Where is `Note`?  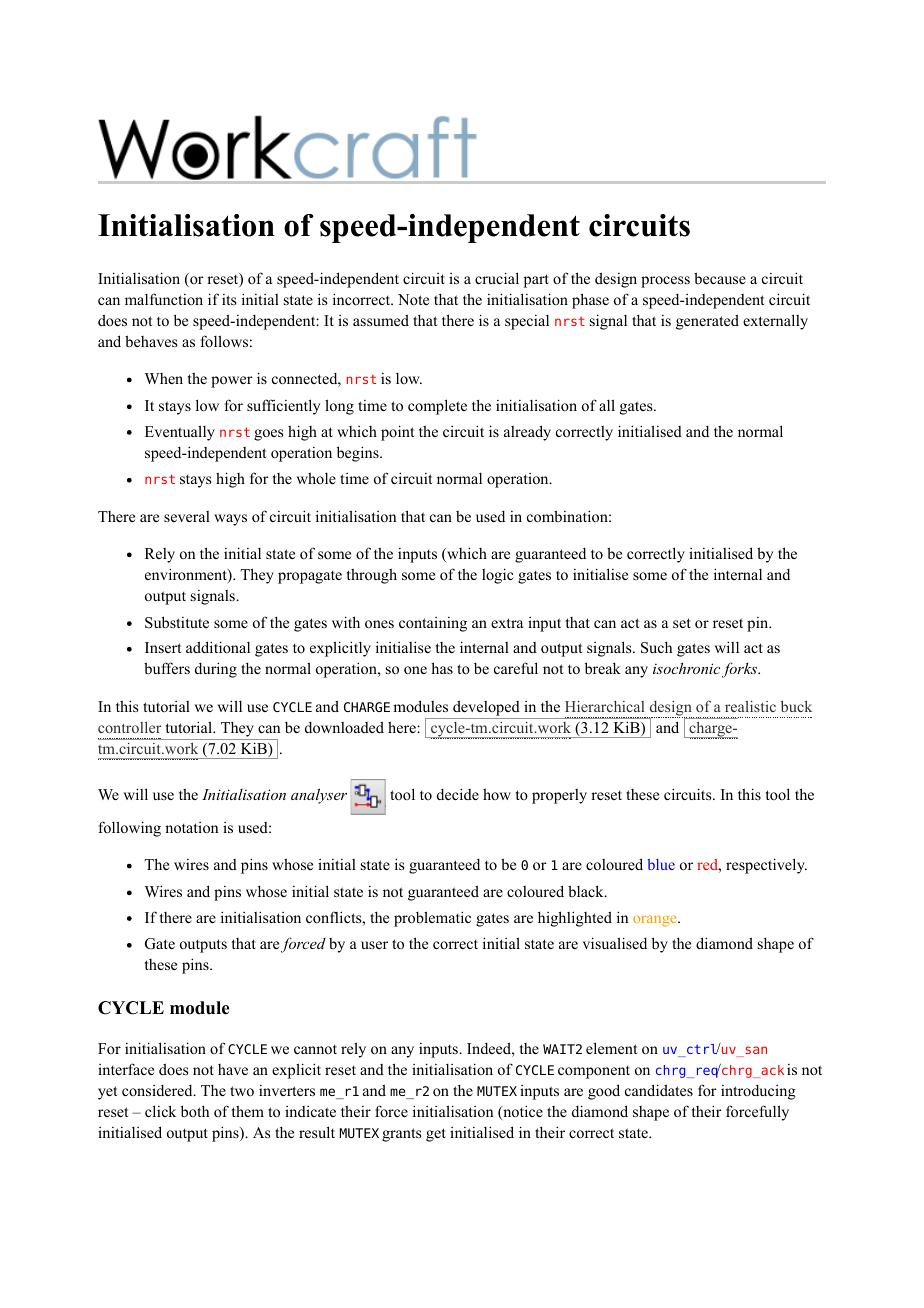 Note is located at coordinates (413, 299).
